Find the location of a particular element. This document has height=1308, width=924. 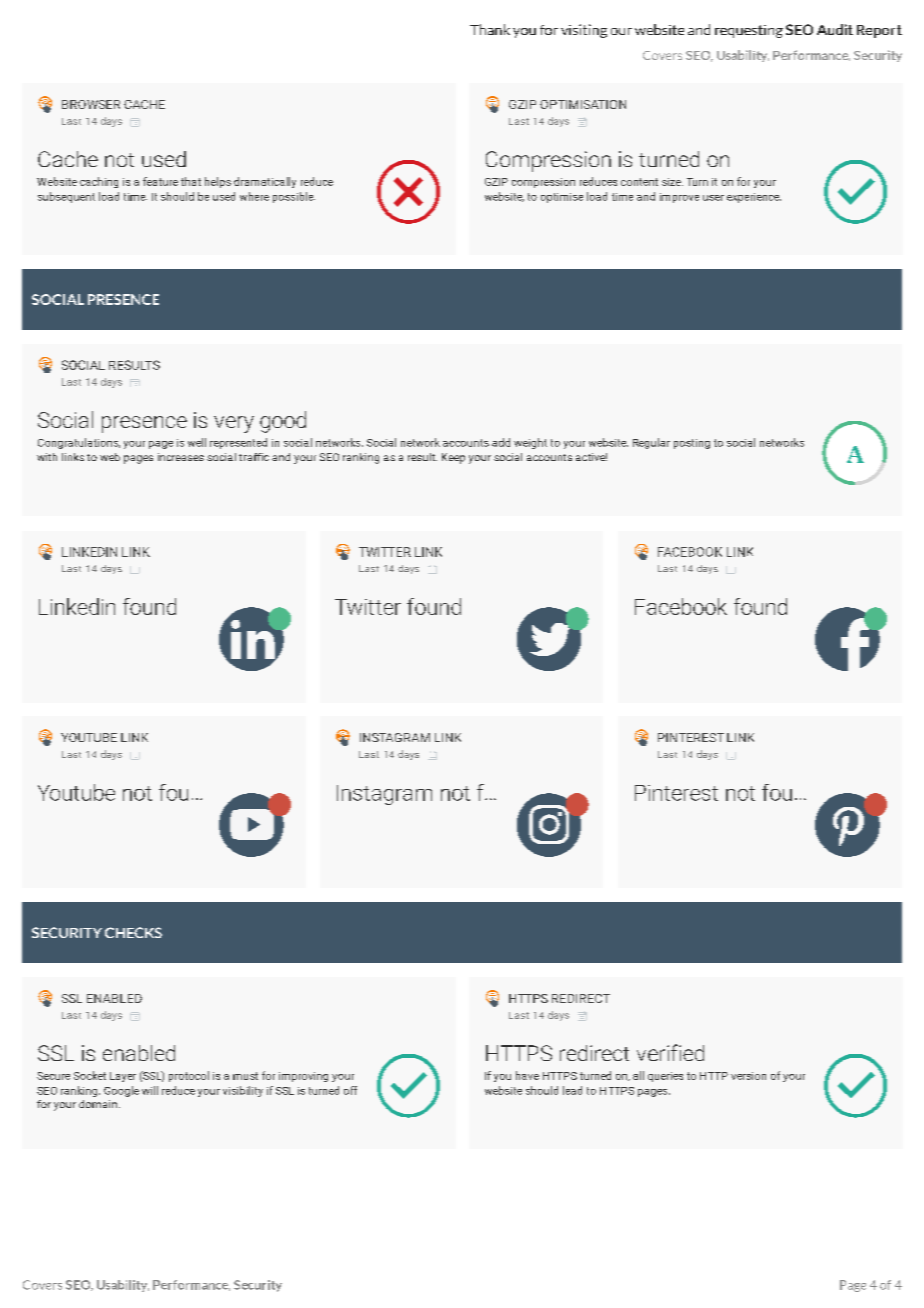

posting is located at coordinates (692, 444).
